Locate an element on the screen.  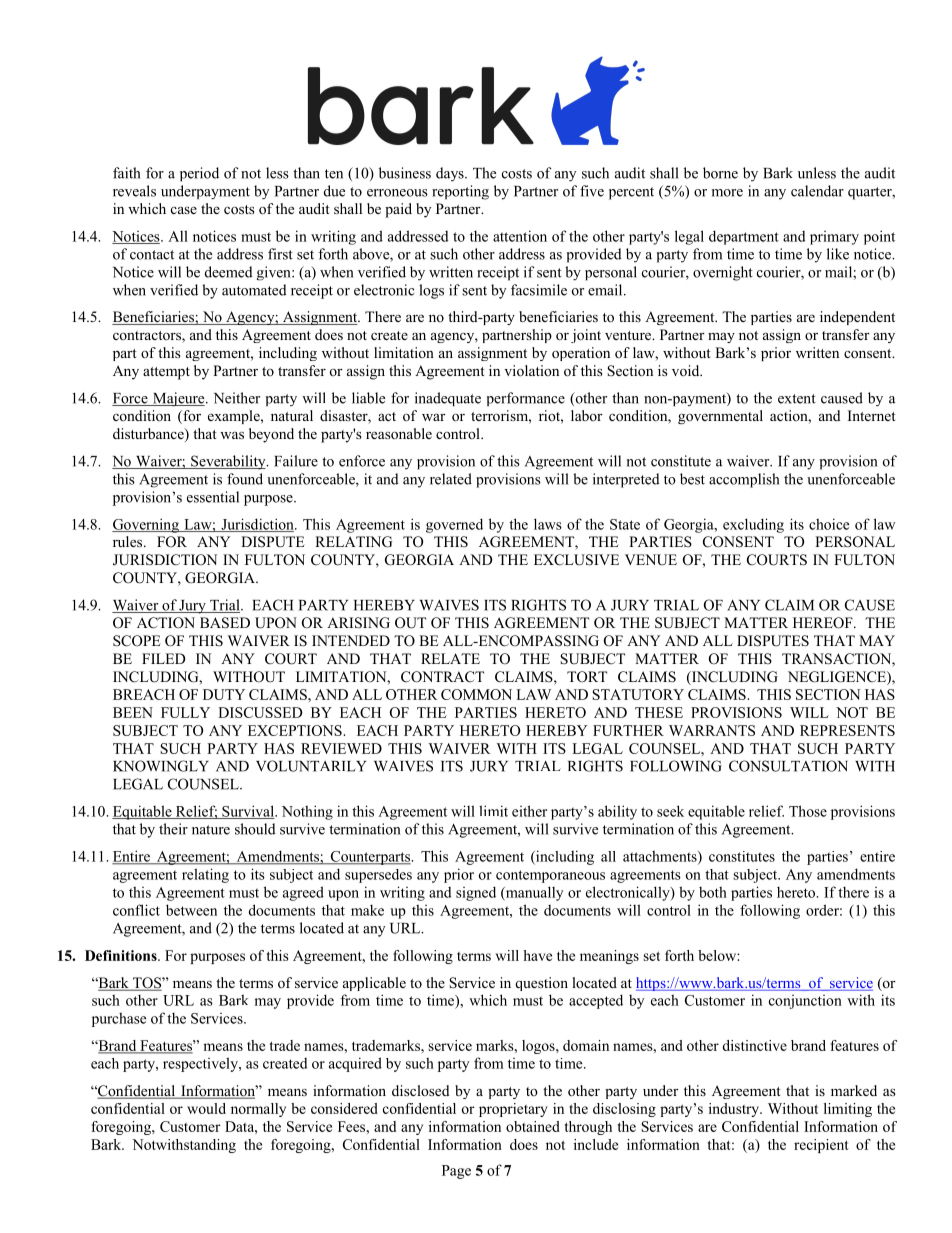
obtained is located at coordinates (533, 1126).
